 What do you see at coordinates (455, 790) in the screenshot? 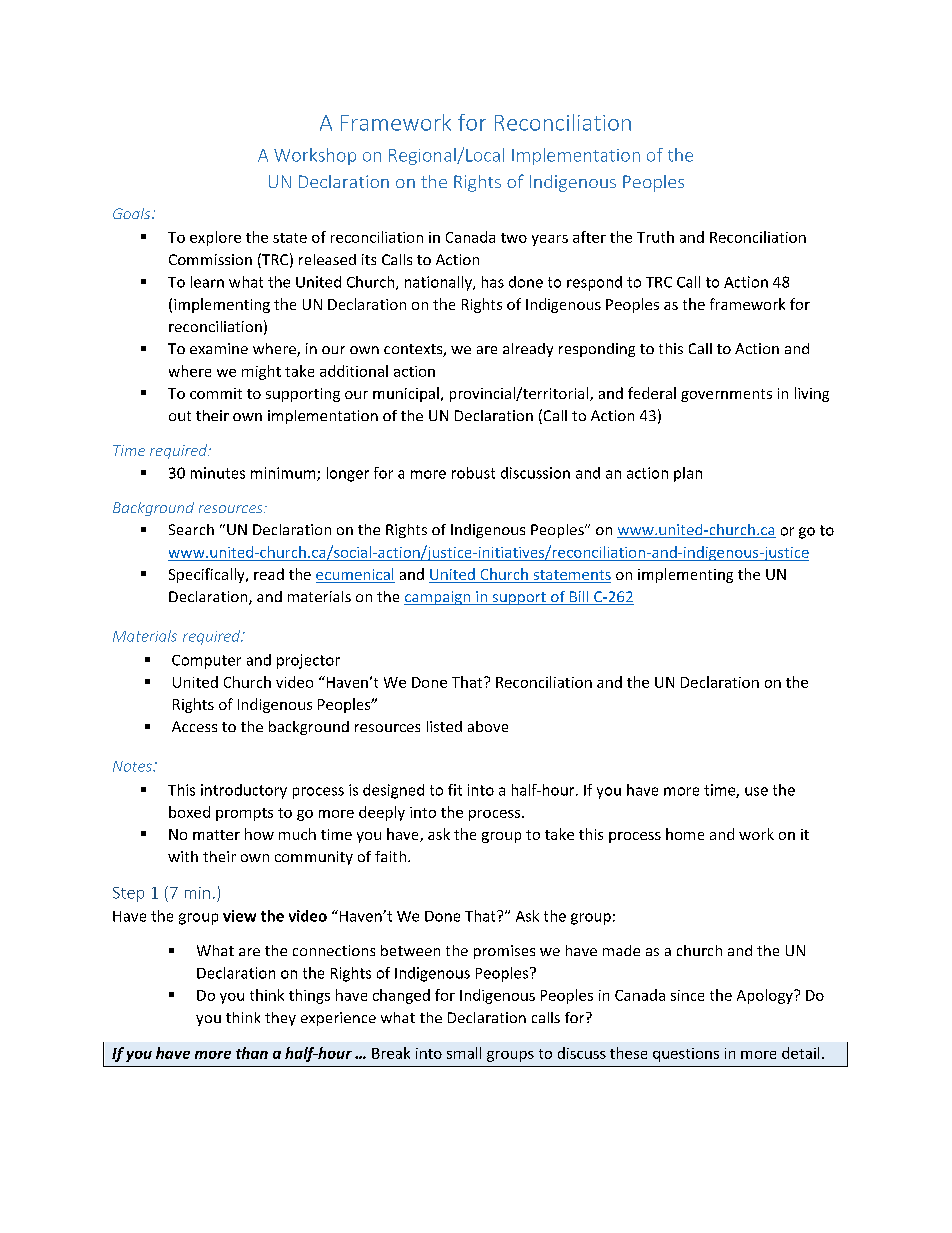
I see `fit` at bounding box center [455, 790].
